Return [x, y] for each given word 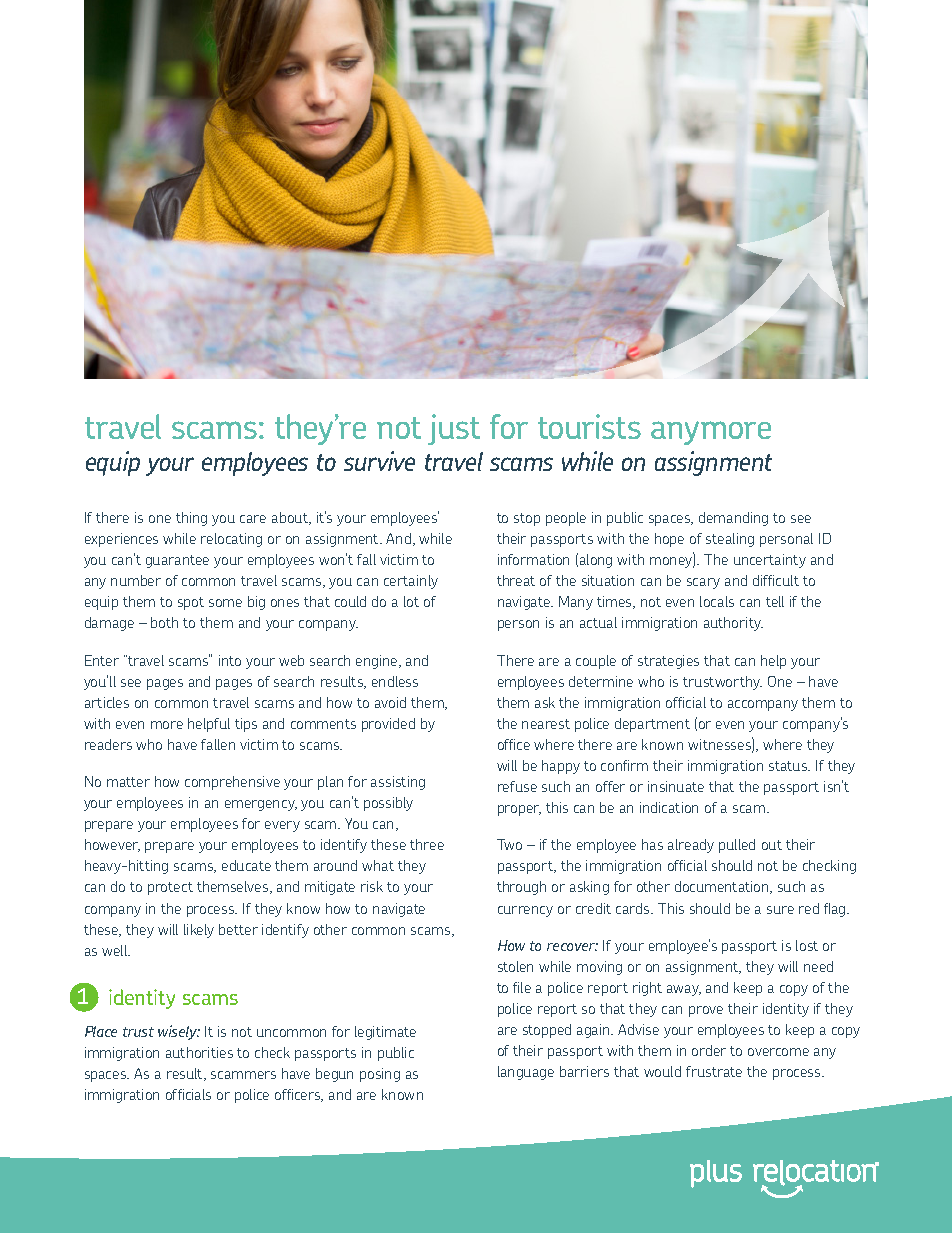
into [230, 660]
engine [378, 662]
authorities [199, 1052]
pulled [737, 846]
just [454, 429]
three [427, 844]
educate [246, 865]
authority [733, 624]
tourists [589, 426]
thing [191, 519]
